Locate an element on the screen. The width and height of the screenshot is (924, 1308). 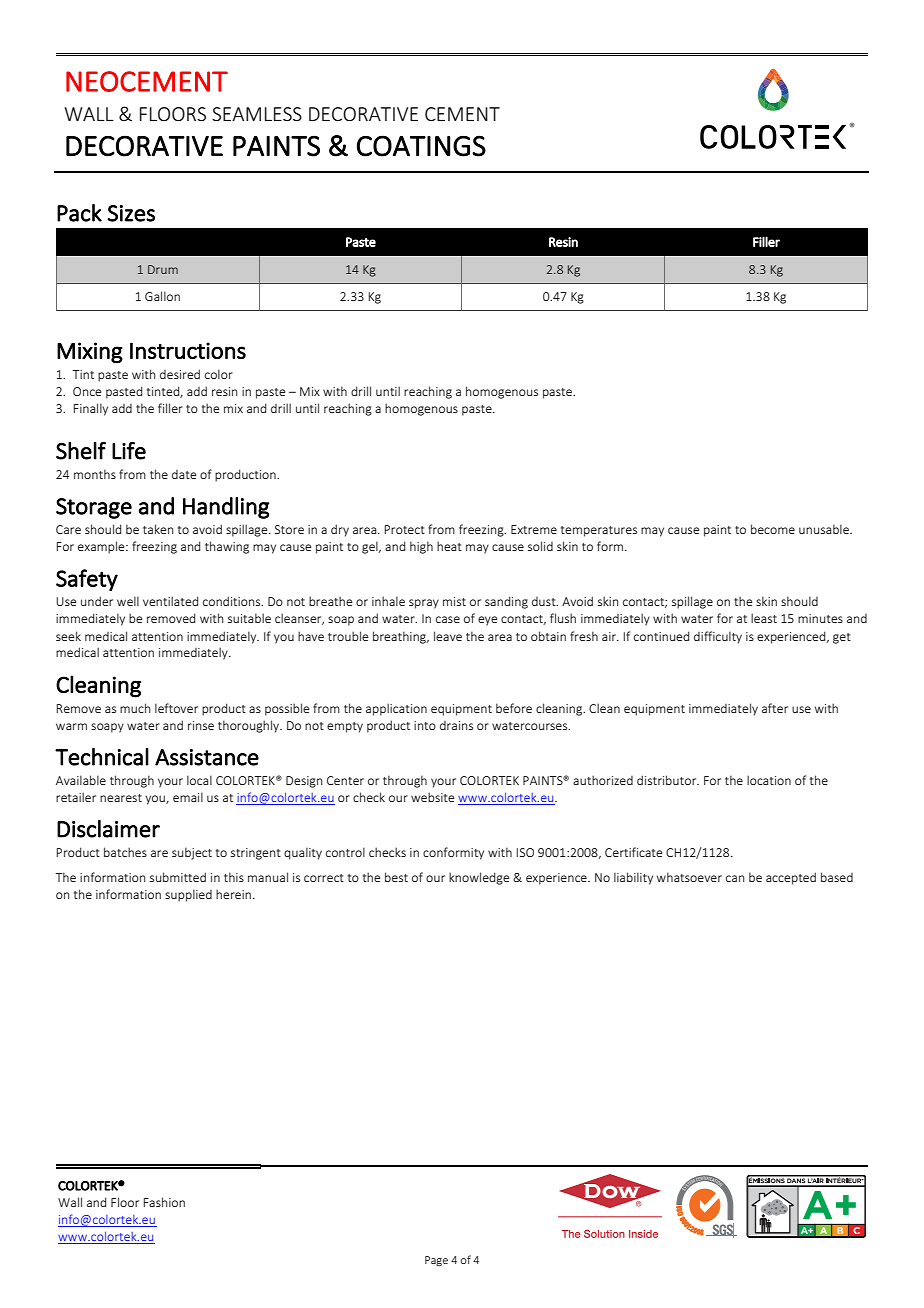
Sizes is located at coordinates (131, 213).
